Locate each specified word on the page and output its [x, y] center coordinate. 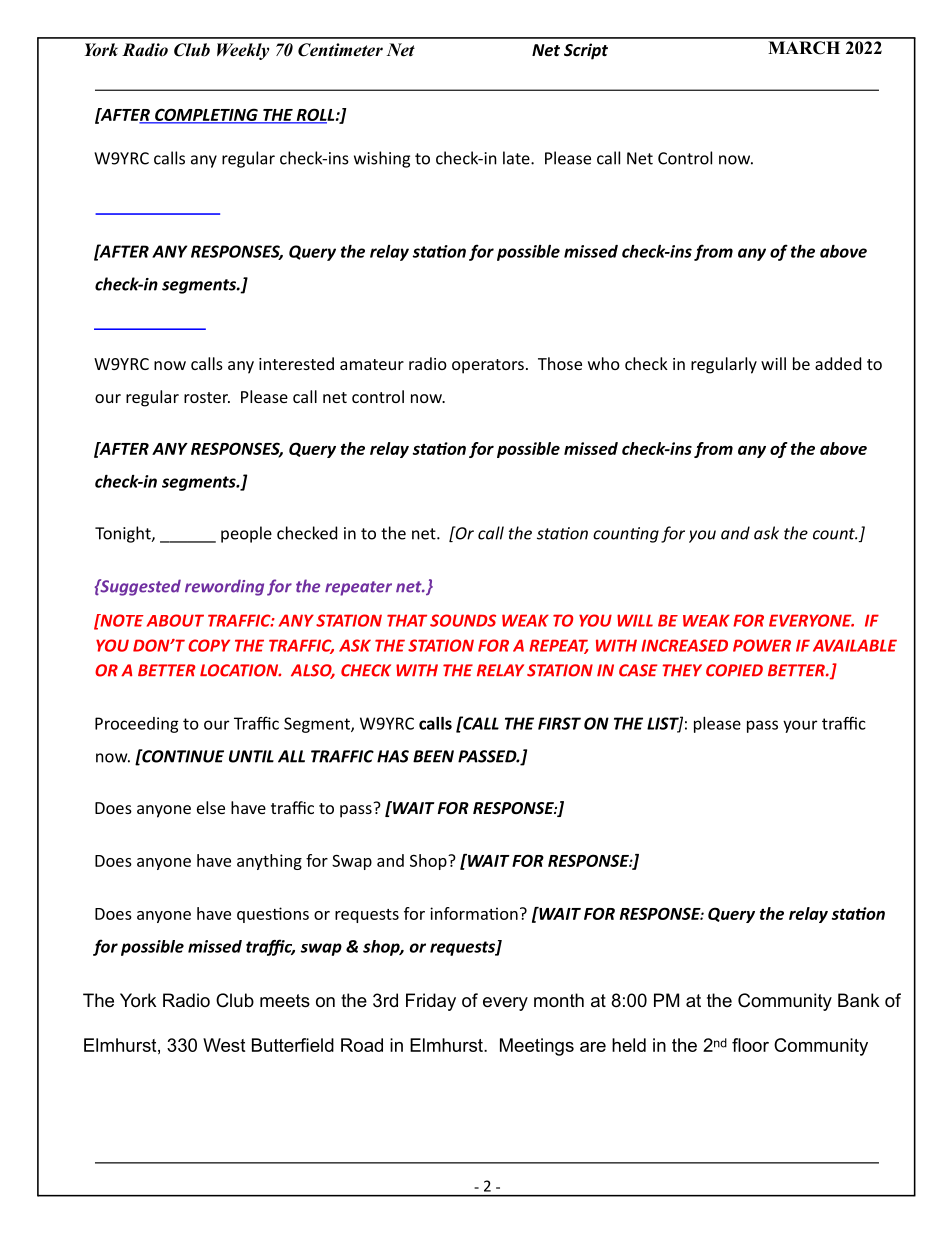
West [224, 1045]
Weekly [243, 51]
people [246, 534]
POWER [762, 645]
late [517, 158]
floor [750, 1045]
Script [586, 51]
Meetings [537, 1047]
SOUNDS [463, 620]
